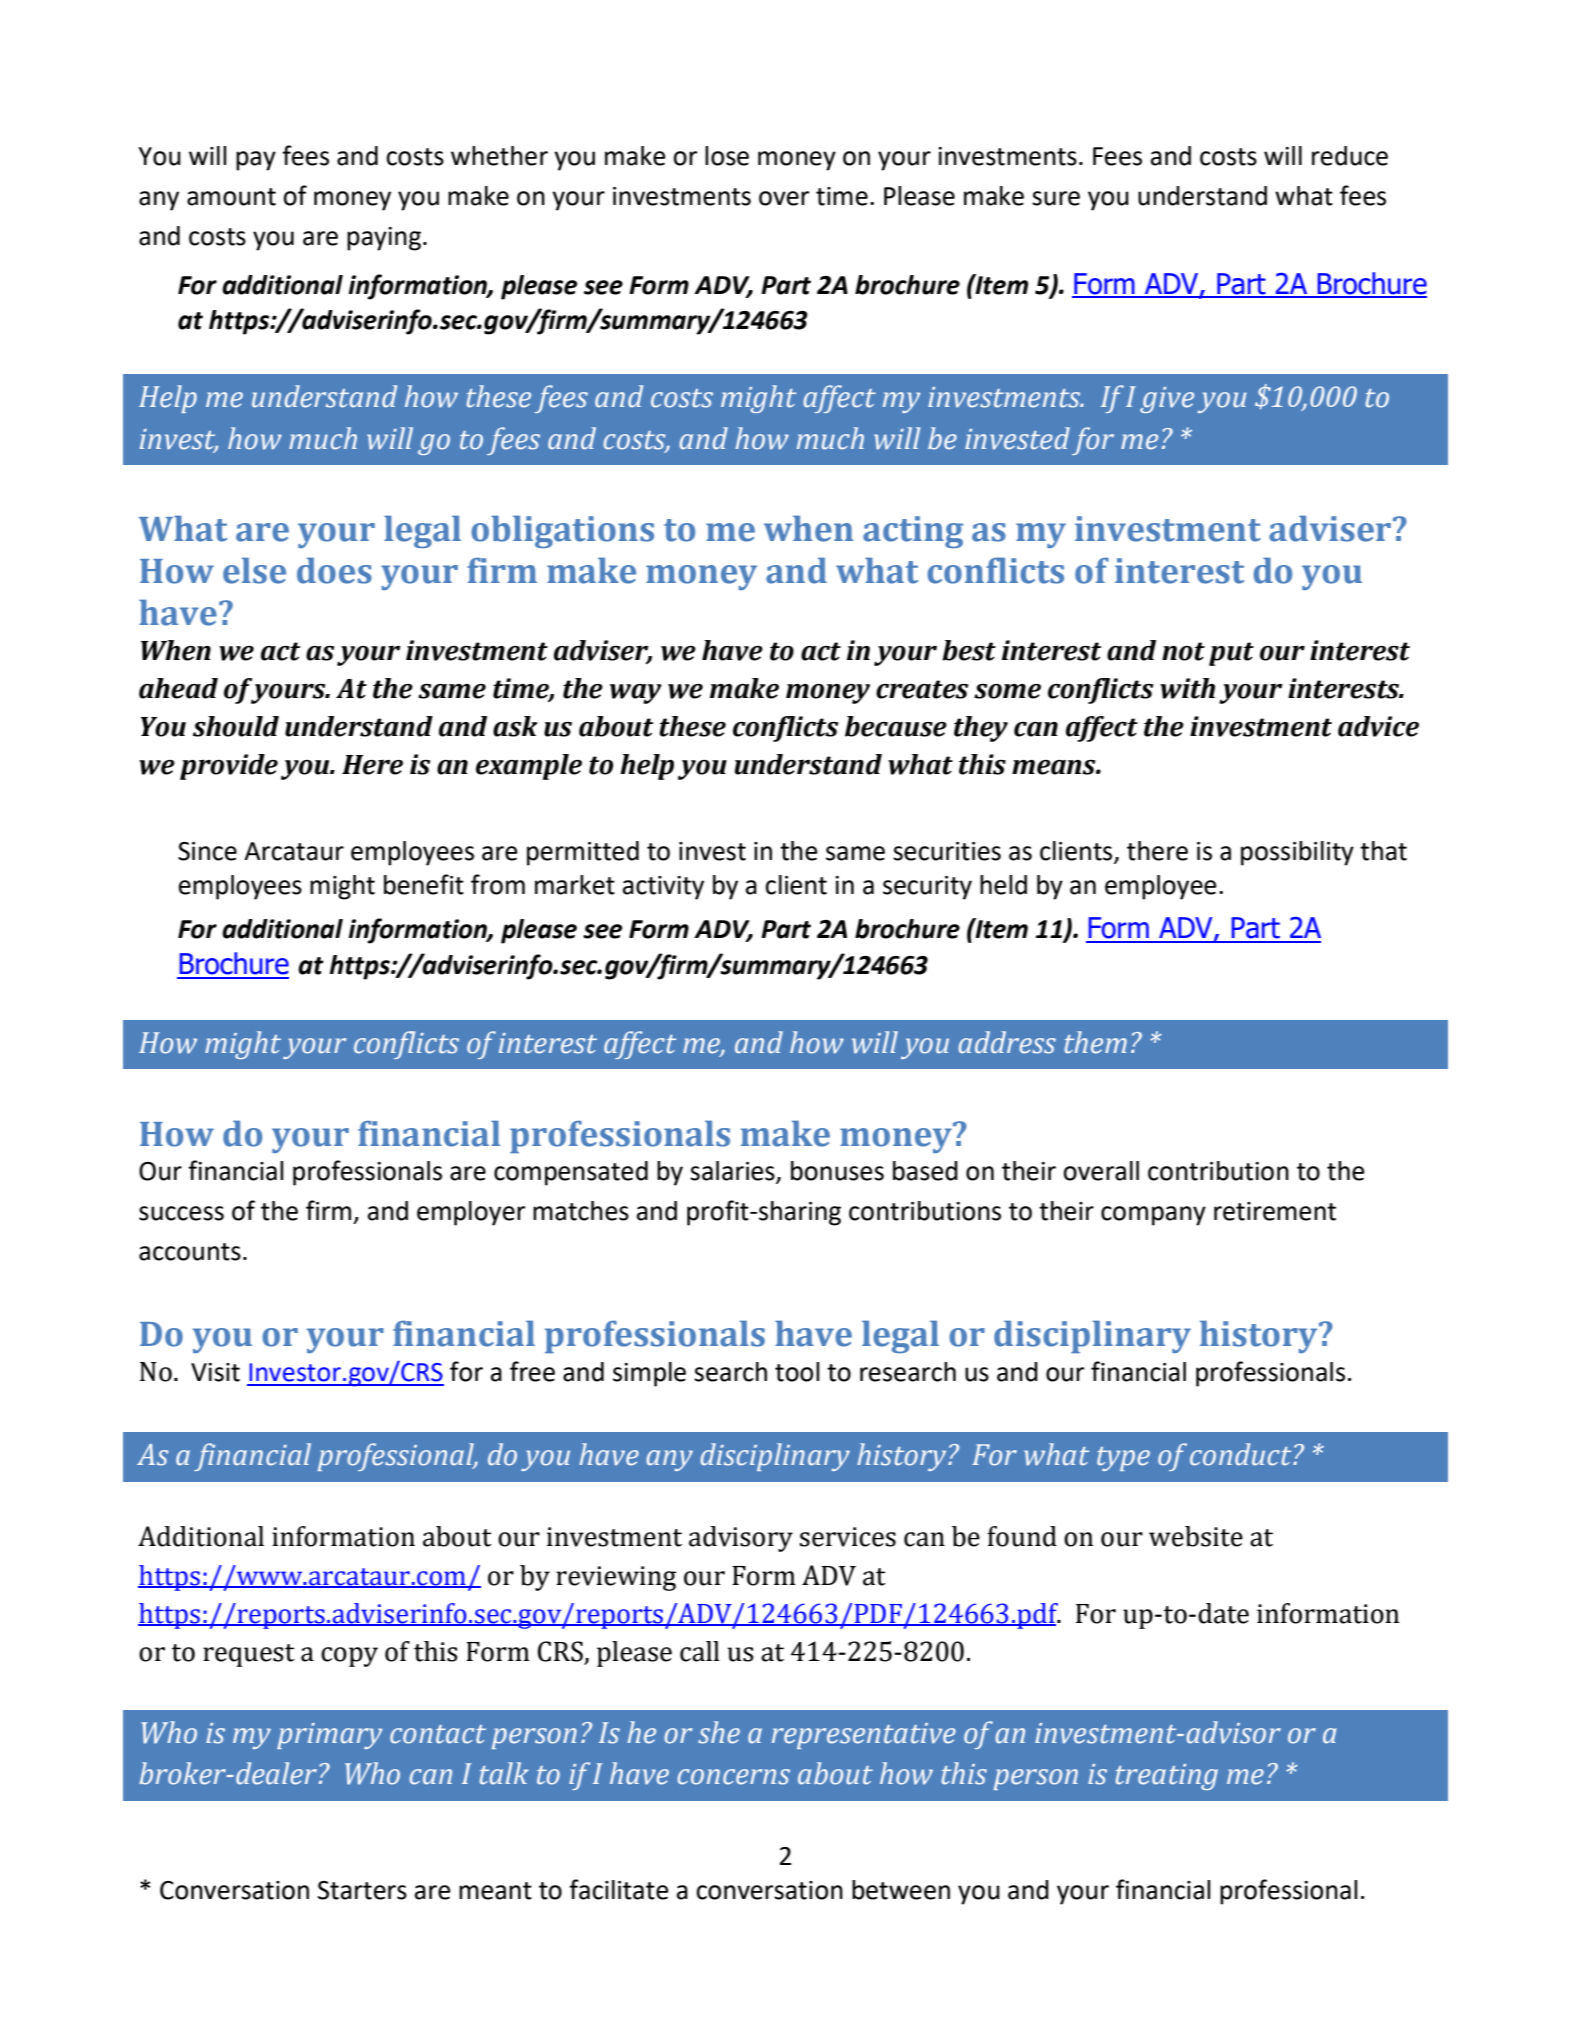 The image size is (1571, 2034). I want to click on concerns, so click(734, 1777).
